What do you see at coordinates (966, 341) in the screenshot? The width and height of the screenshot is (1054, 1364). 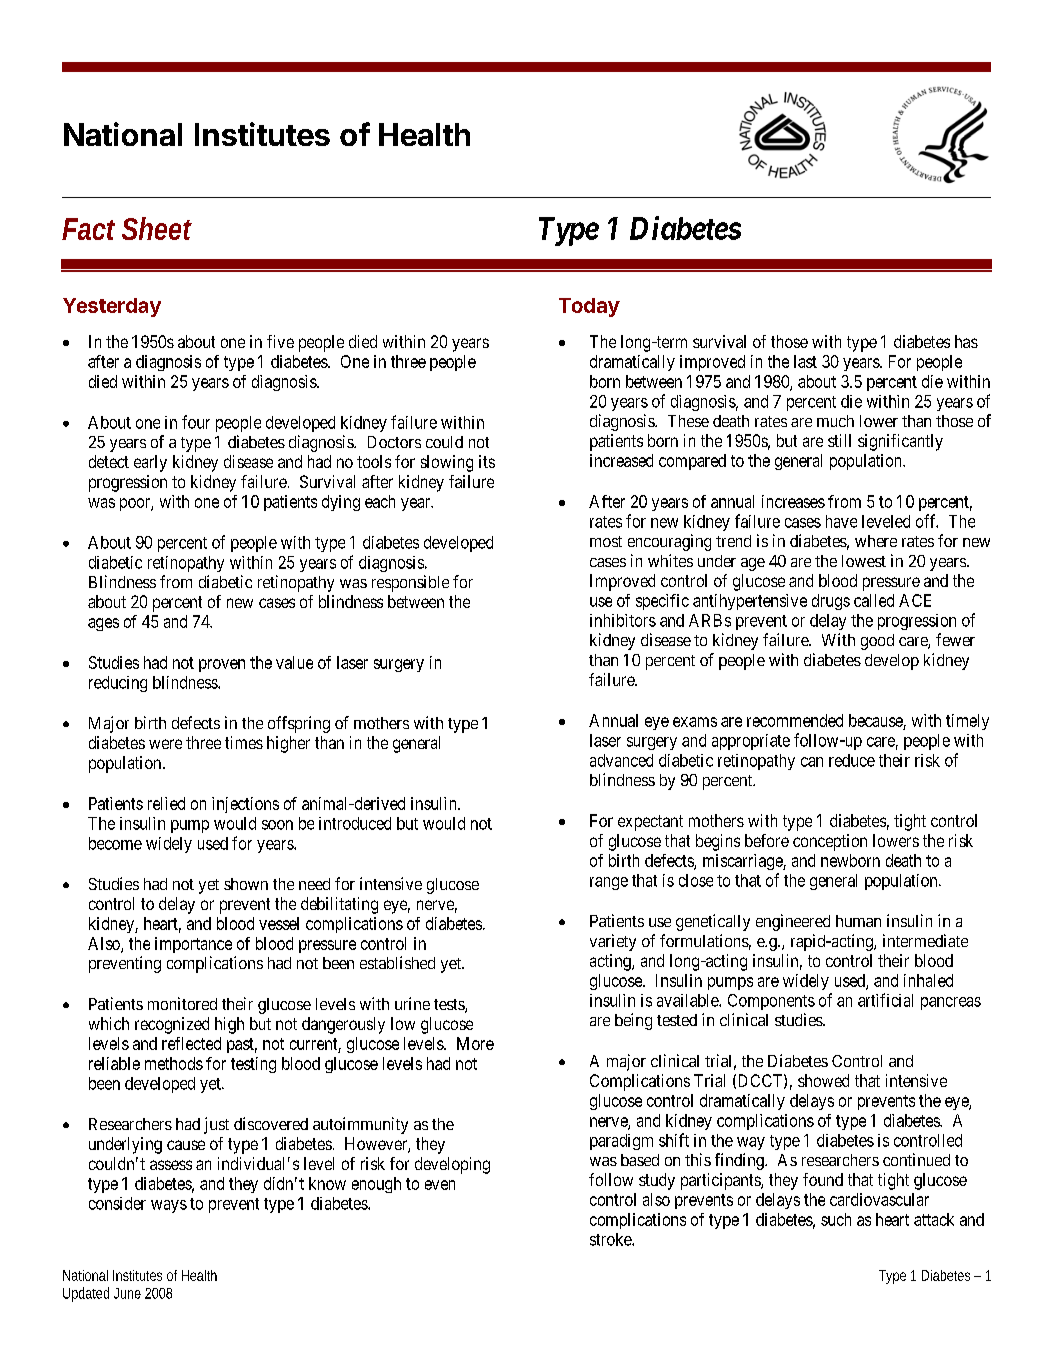 I see `has` at bounding box center [966, 341].
